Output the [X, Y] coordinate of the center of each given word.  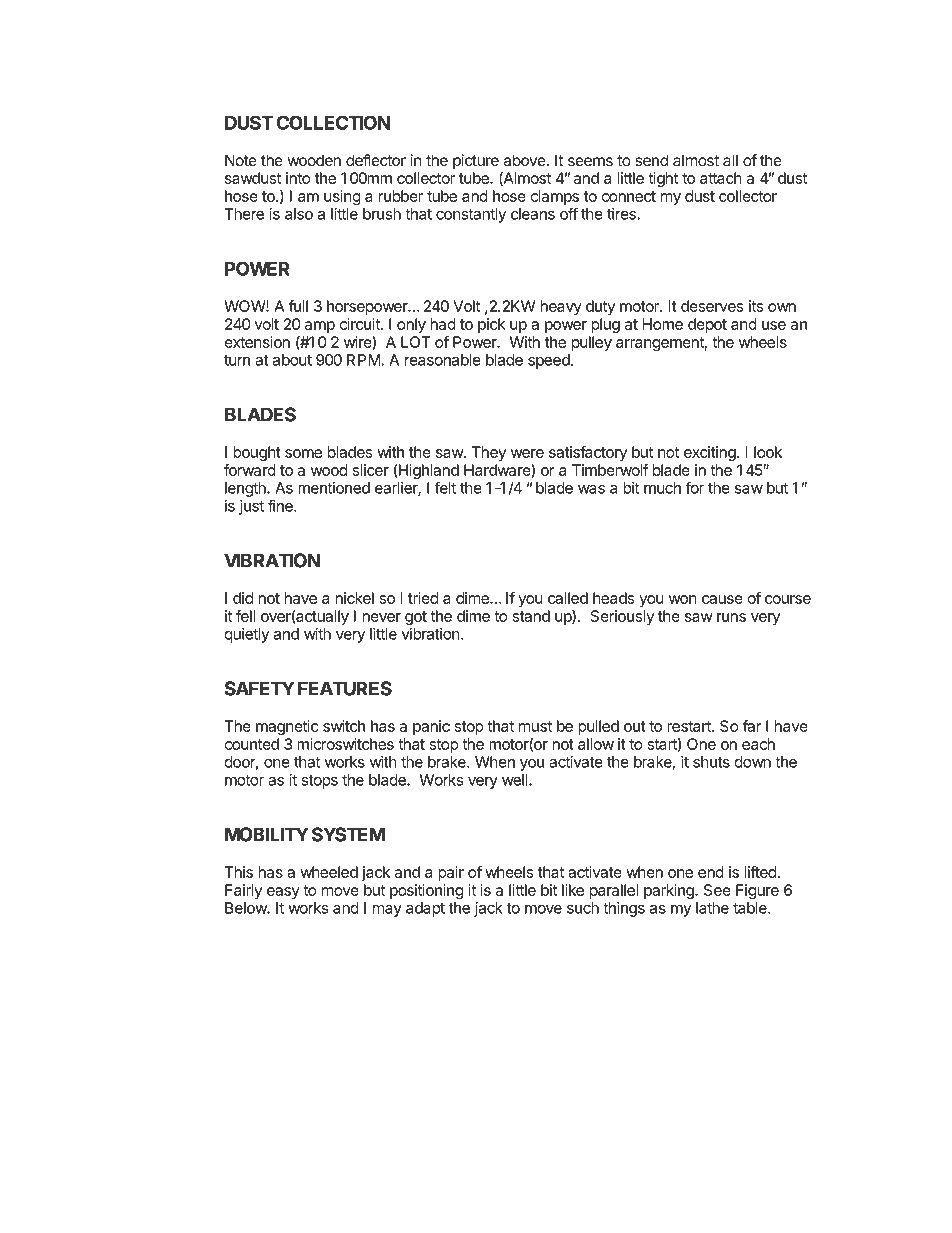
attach [721, 178]
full [298, 306]
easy [283, 893]
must [535, 726]
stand [531, 616]
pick [492, 325]
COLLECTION [333, 122]
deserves [712, 306]
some [303, 453]
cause [722, 599]
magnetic [287, 727]
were [527, 453]
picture [476, 162]
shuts [711, 762]
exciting [711, 453]
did [243, 598]
